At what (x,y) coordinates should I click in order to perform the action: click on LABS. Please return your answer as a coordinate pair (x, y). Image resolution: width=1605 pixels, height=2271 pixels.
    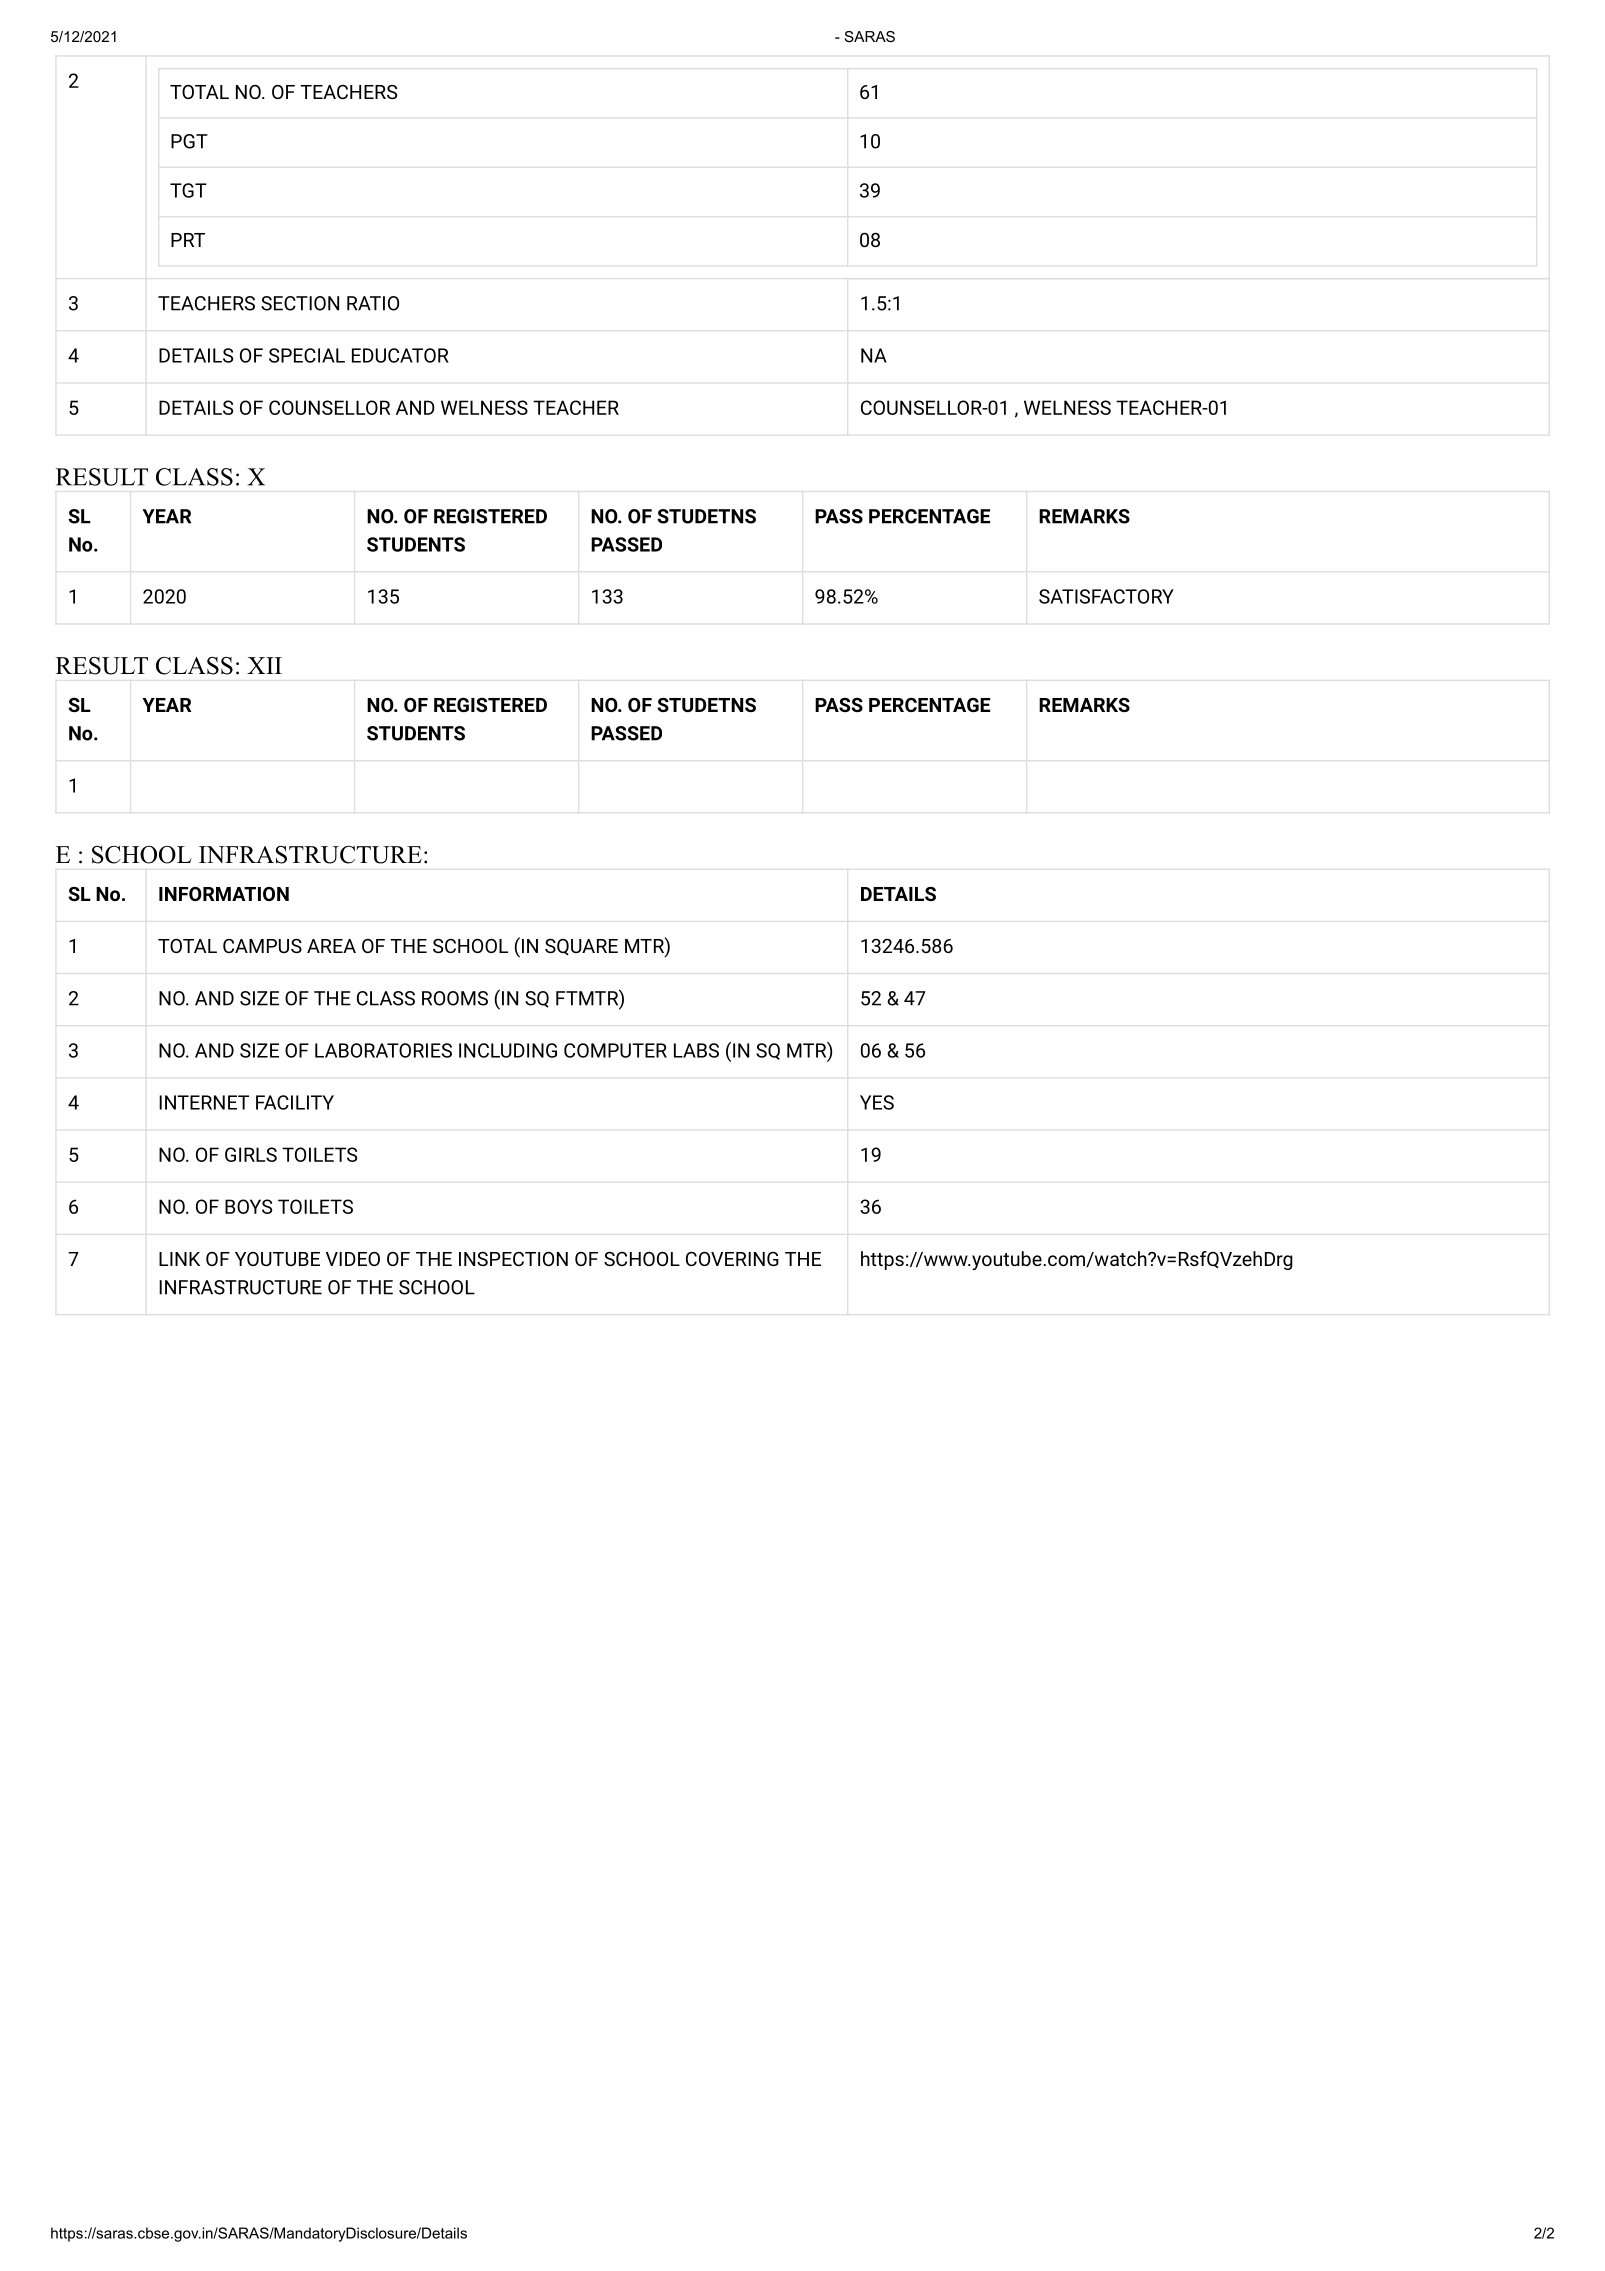
    Looking at the image, I should click on (696, 1050).
